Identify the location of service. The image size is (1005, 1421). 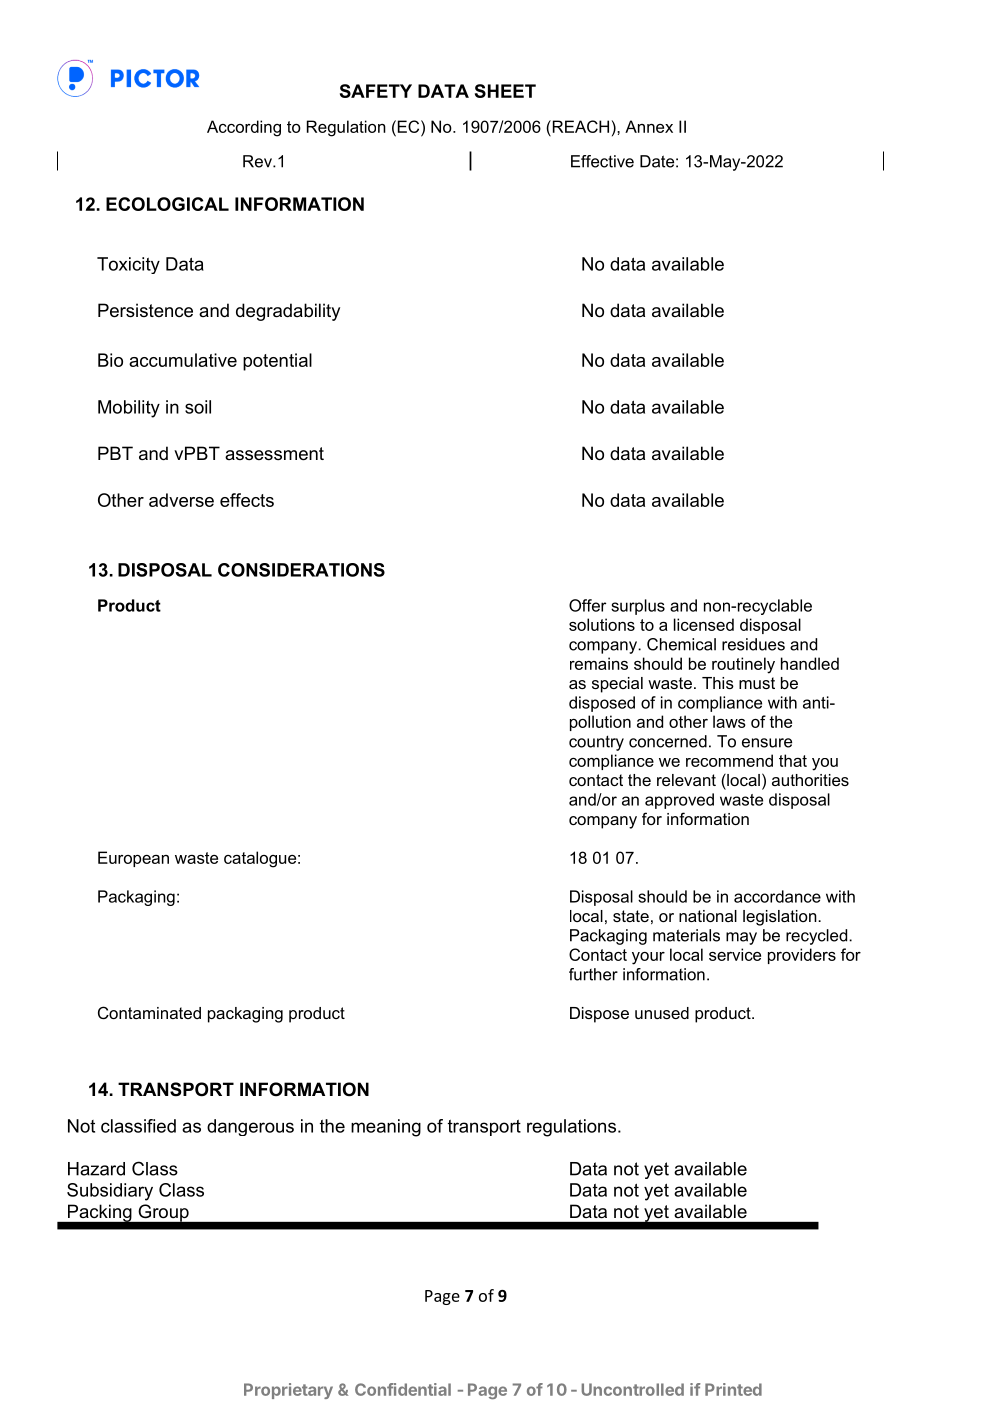
(735, 954).
